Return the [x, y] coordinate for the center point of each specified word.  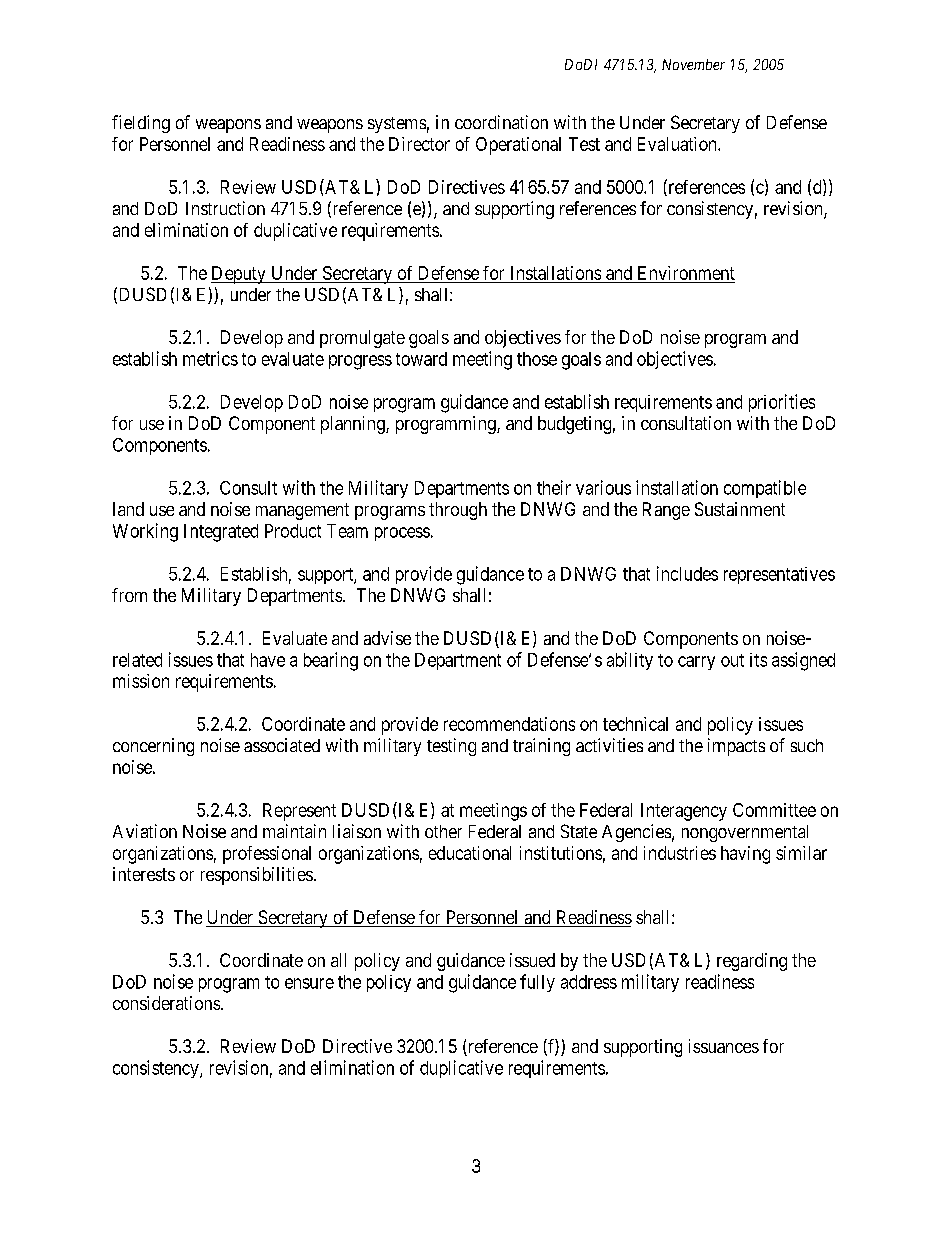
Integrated [221, 533]
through [458, 511]
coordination [501, 122]
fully [537, 983]
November [693, 64]
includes [687, 573]
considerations [167, 1003]
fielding [141, 124]
